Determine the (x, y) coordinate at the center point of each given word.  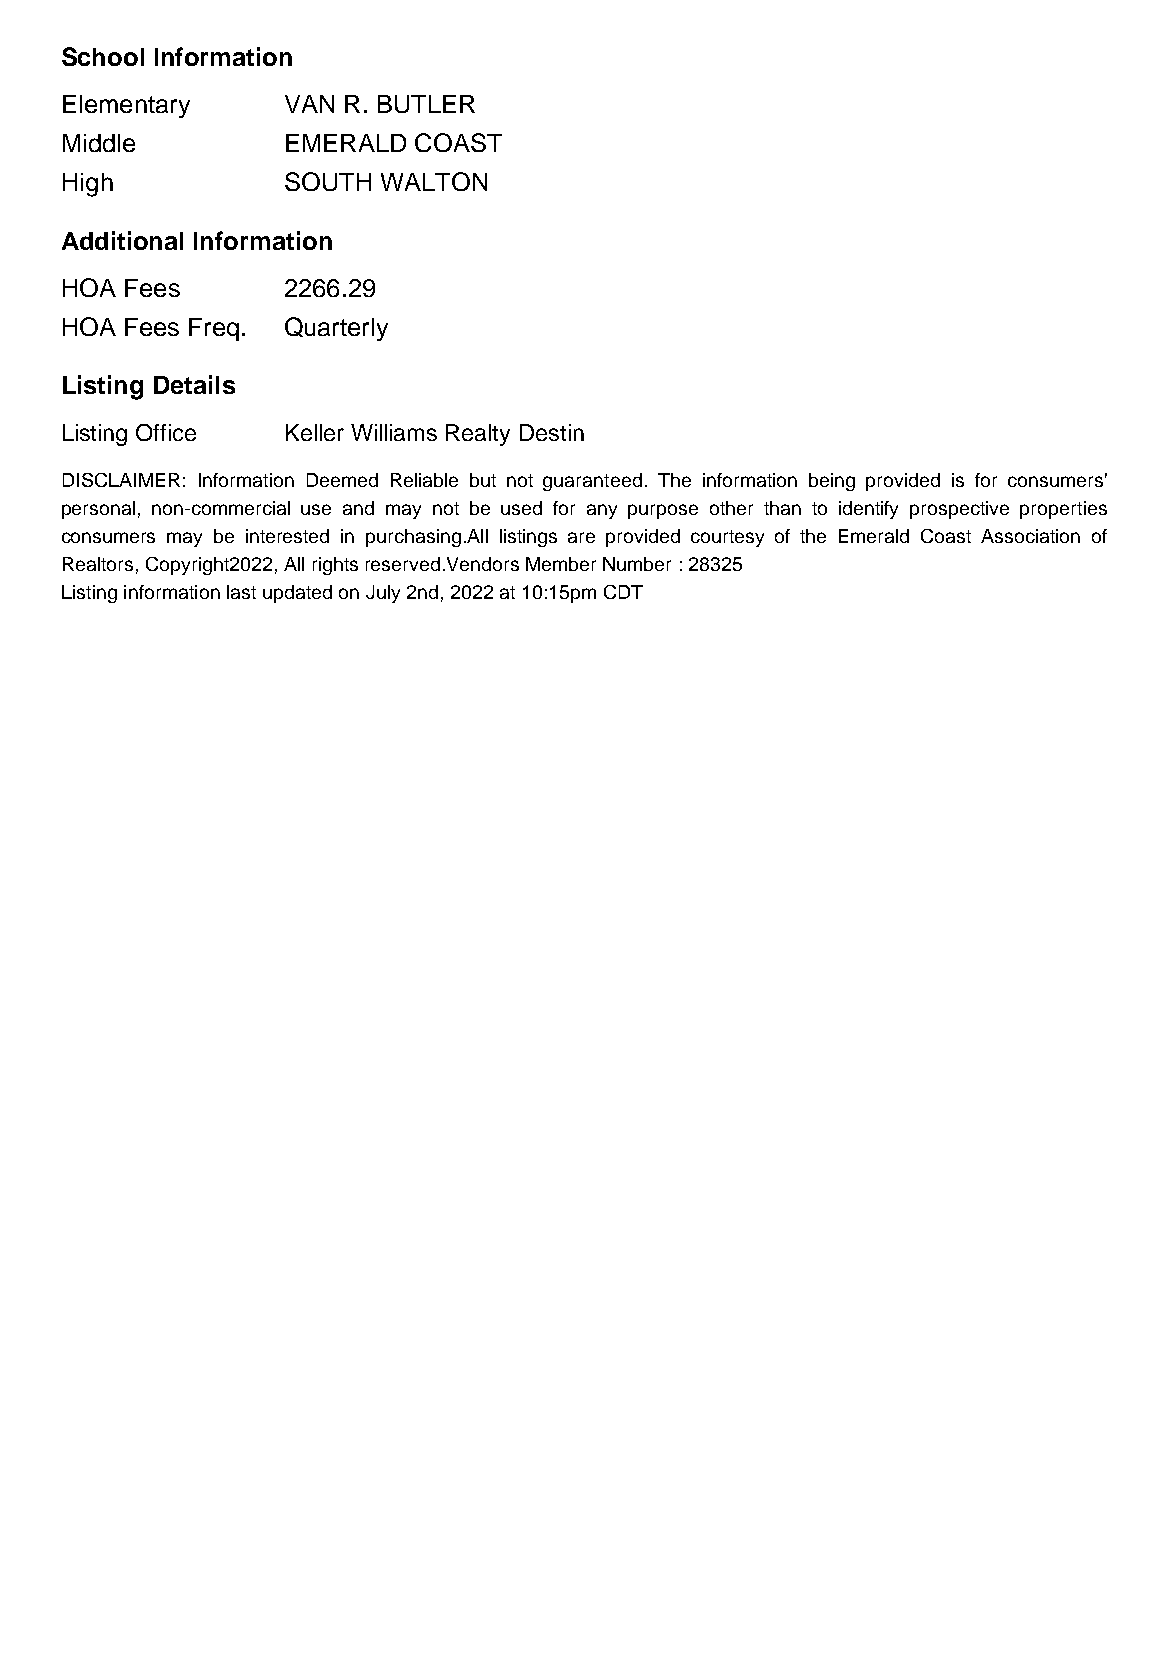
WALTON (434, 181)
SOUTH (328, 181)
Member (561, 564)
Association (1030, 536)
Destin (552, 432)
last (241, 592)
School (103, 56)
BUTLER (426, 104)
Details (194, 384)
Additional (122, 240)
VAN (309, 104)
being (832, 482)
